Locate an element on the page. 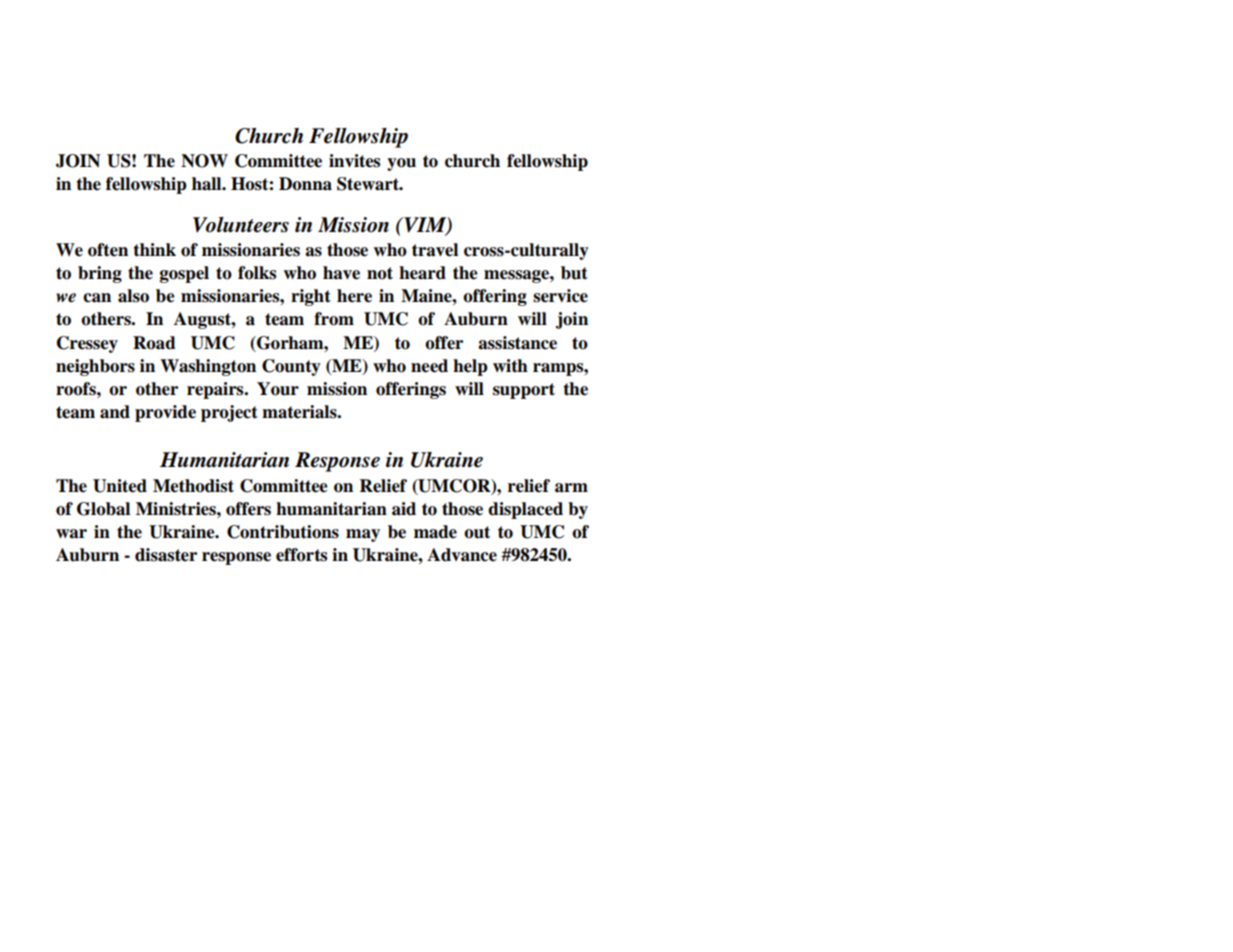 This image has height=952, width=1233. out is located at coordinates (477, 532).
